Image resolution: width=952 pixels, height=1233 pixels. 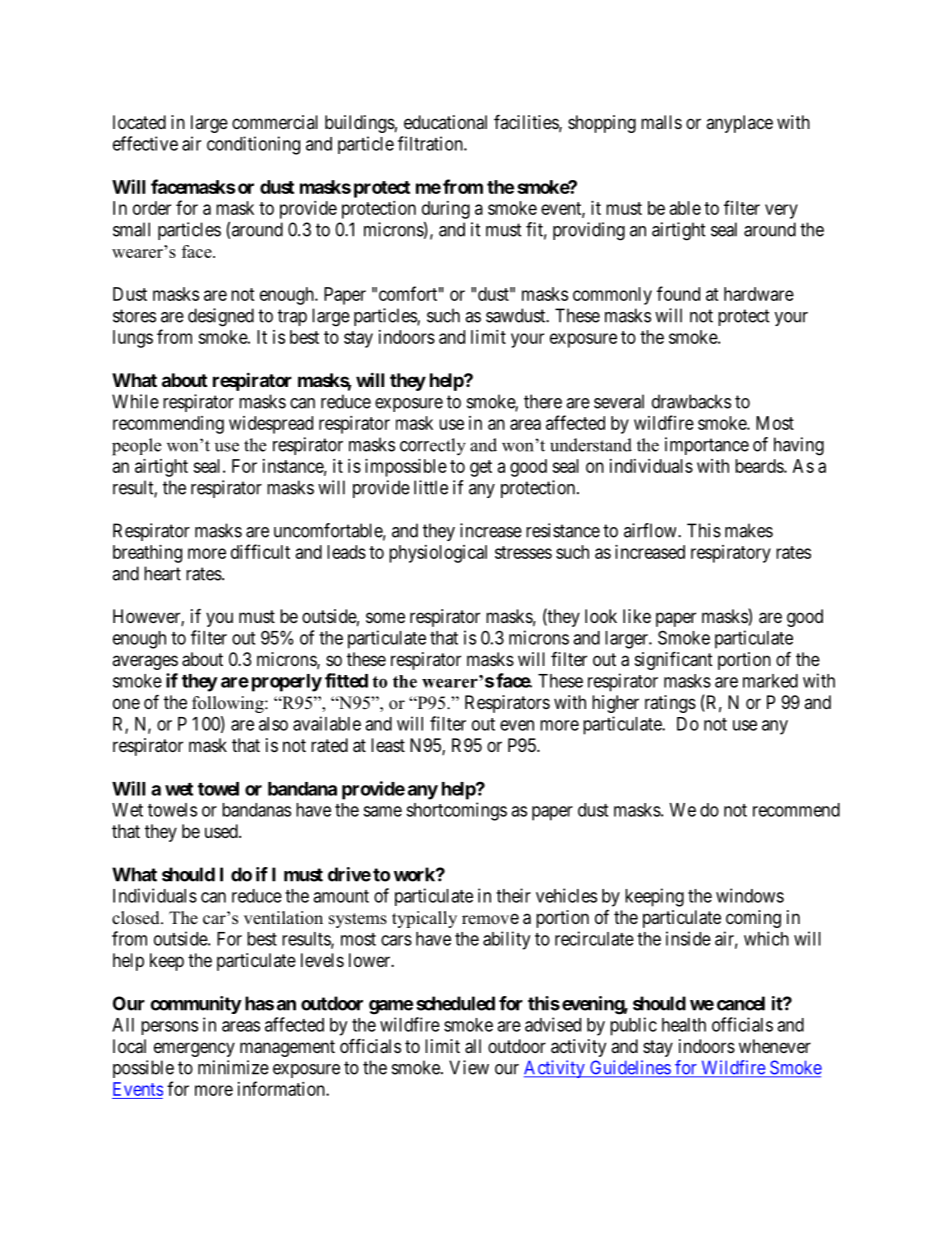 What do you see at coordinates (691, 401) in the image?
I see `drawbacks` at bounding box center [691, 401].
